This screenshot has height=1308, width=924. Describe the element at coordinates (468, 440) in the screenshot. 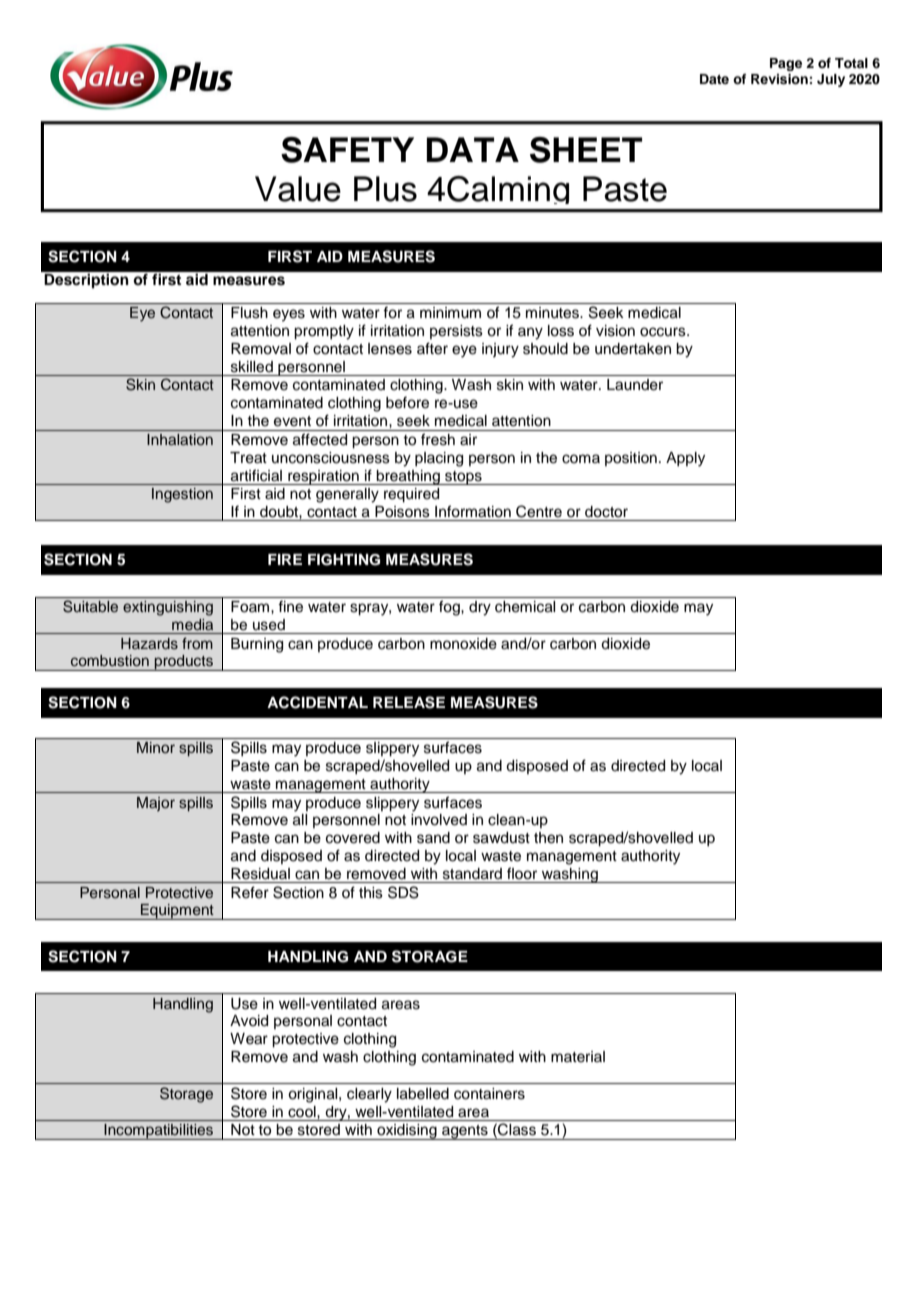

I see `air` at that location.
